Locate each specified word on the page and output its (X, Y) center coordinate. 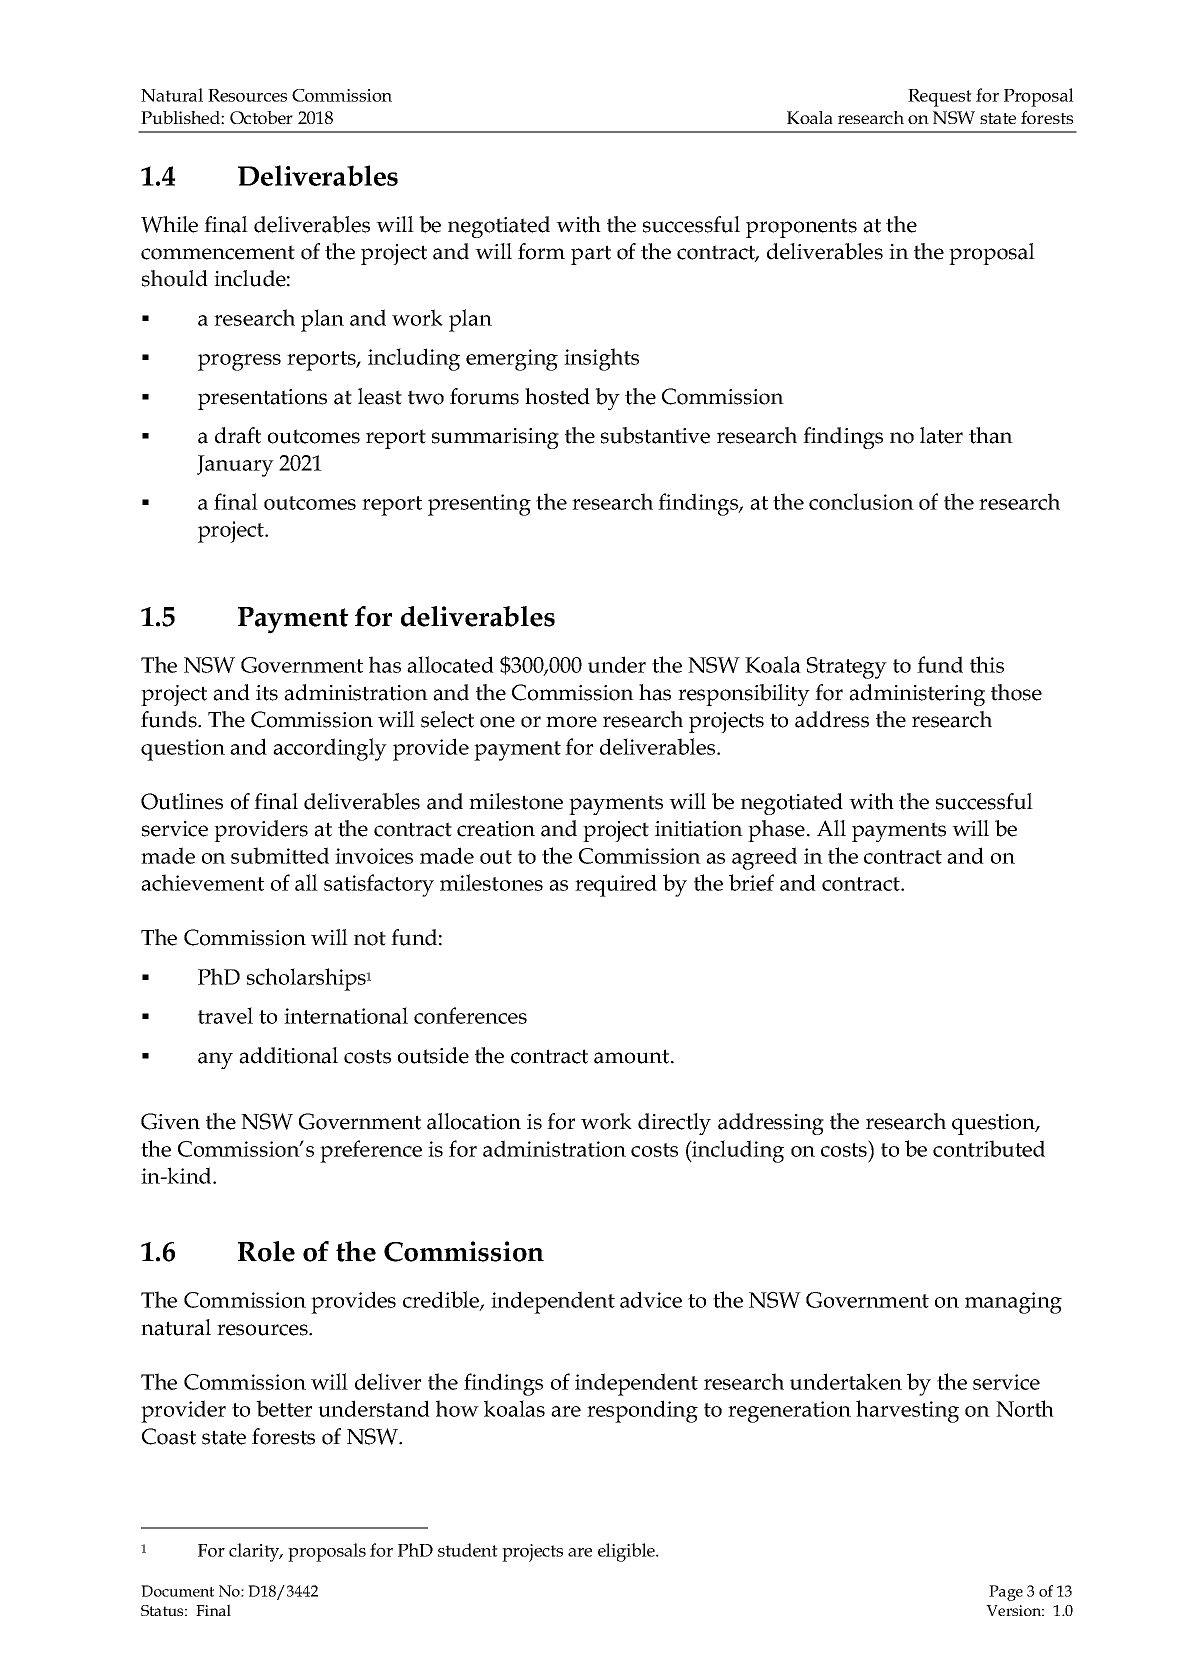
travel (225, 1015)
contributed (989, 1148)
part (591, 255)
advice (651, 1299)
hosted (557, 396)
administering (917, 695)
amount (633, 1056)
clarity (255, 1552)
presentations (262, 399)
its (267, 693)
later (941, 435)
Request (940, 98)
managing (1013, 1303)
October (261, 117)
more (571, 722)
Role (266, 1251)
